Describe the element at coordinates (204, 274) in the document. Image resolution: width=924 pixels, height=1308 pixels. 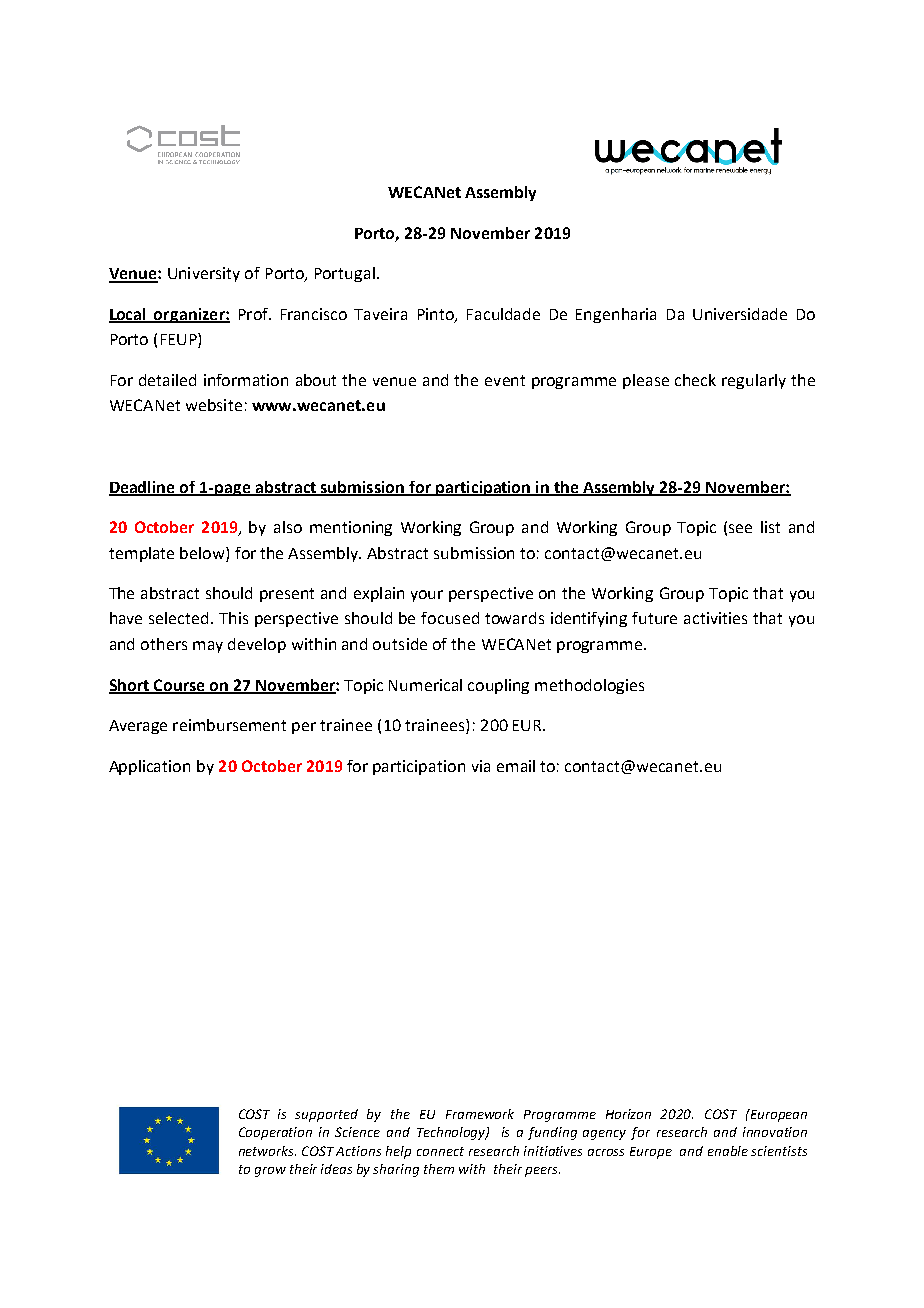
I see `University` at that location.
